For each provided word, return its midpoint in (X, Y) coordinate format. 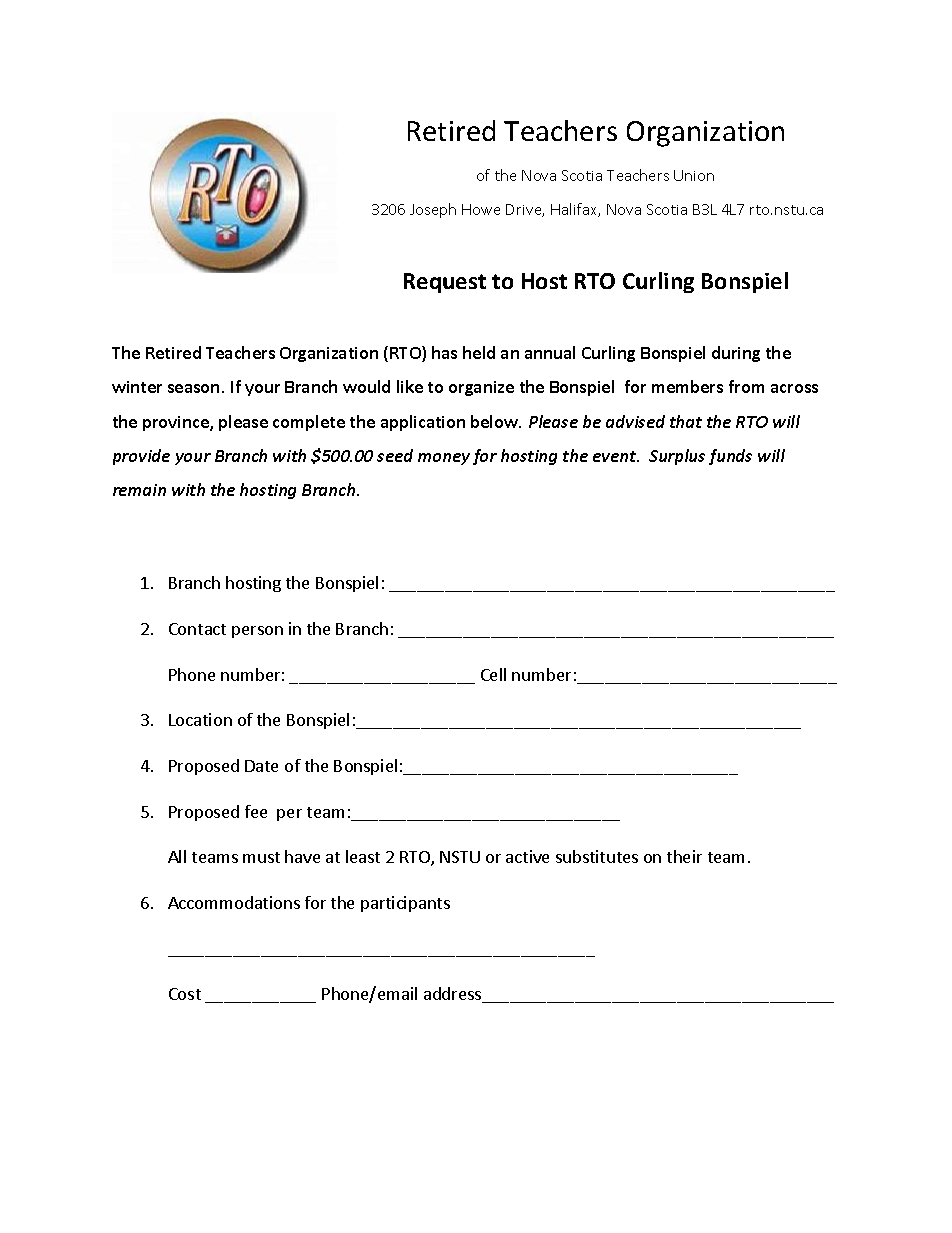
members (687, 386)
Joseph (433, 210)
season (193, 388)
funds (730, 457)
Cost (185, 994)
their (684, 856)
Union (694, 175)
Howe (481, 209)
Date (261, 766)
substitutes (597, 856)
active (527, 856)
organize (481, 388)
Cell (493, 674)
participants (405, 904)
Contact (197, 629)
